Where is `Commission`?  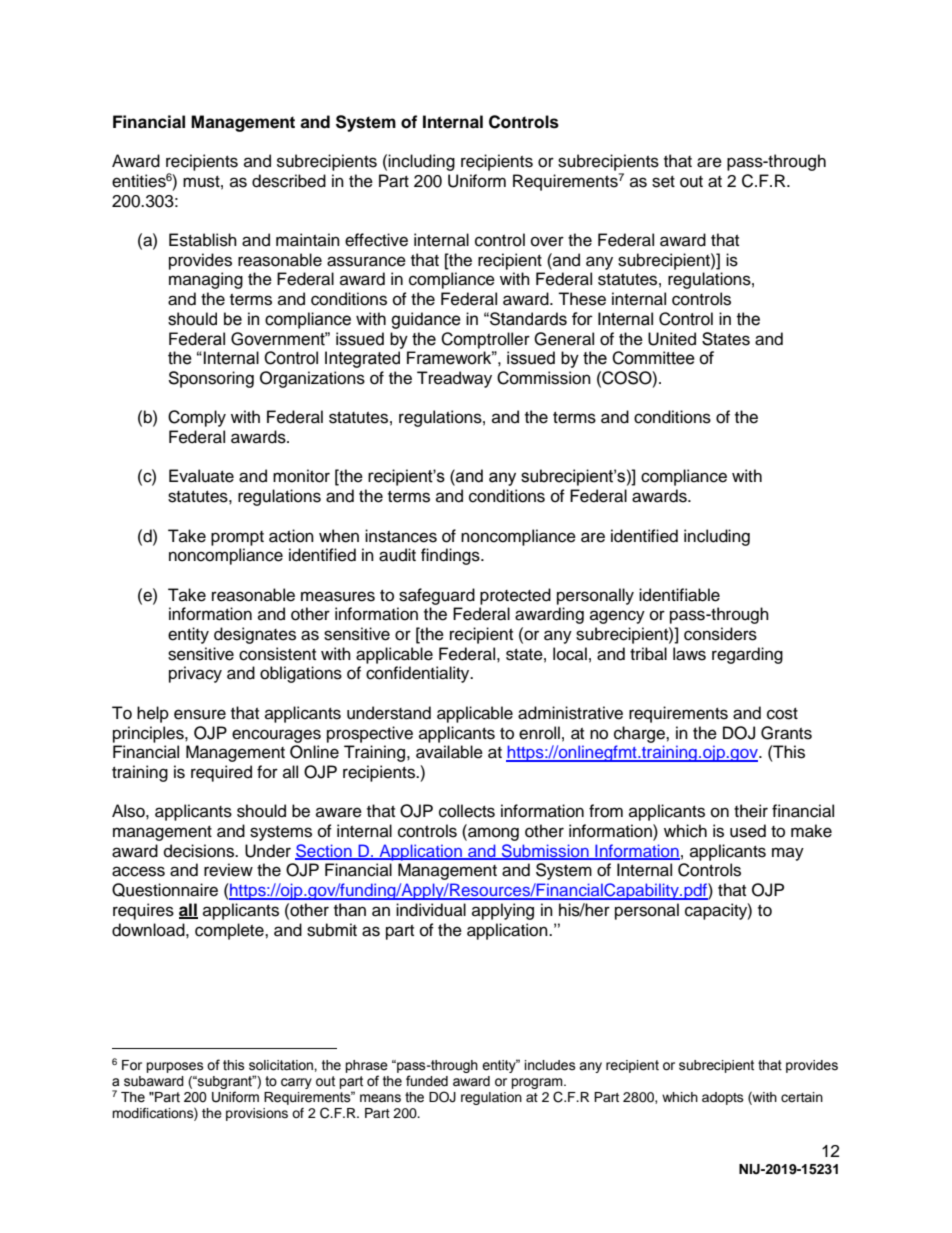 Commission is located at coordinates (544, 378).
